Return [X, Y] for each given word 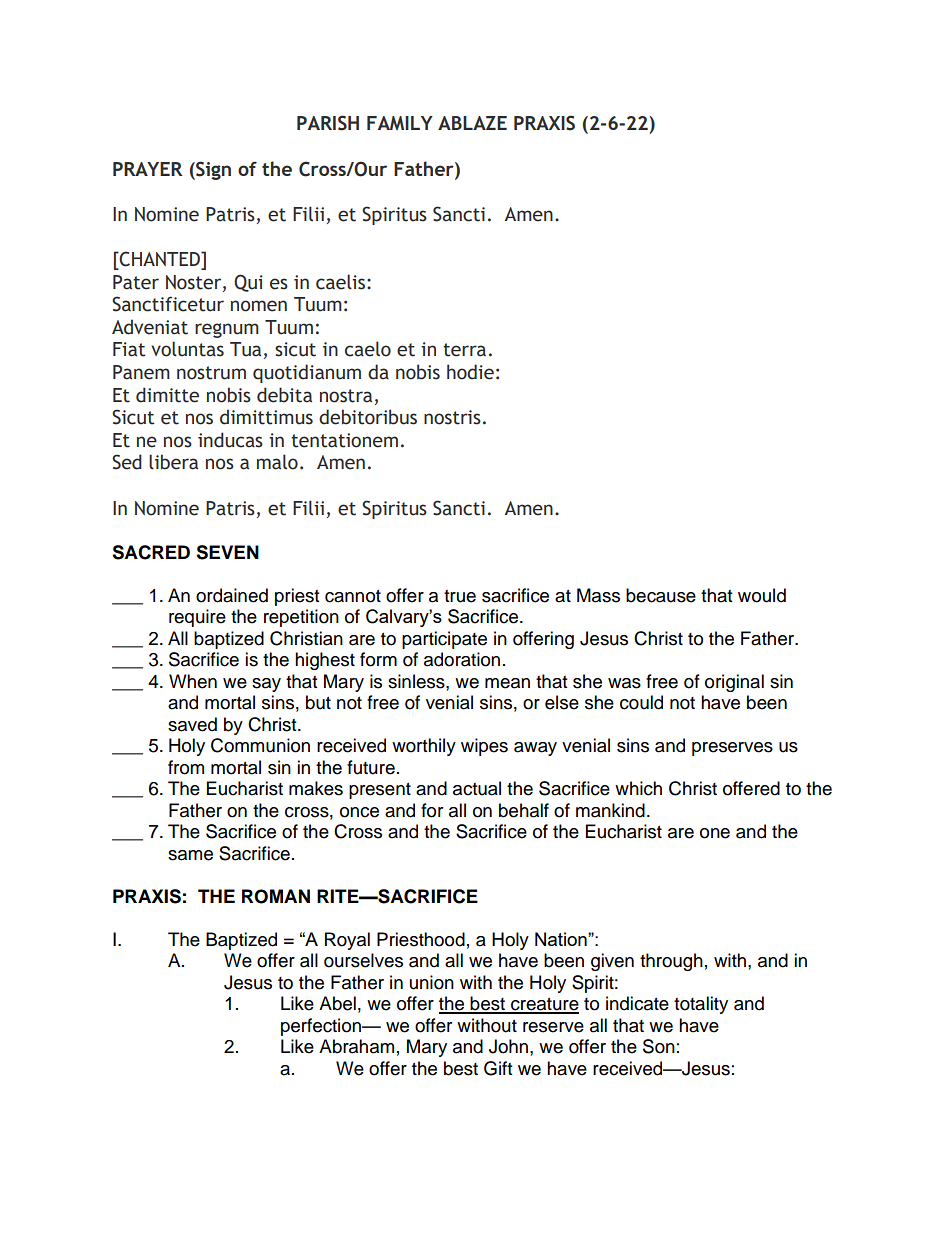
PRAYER [147, 169]
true [460, 596]
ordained [232, 595]
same [190, 855]
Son [659, 1046]
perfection [322, 1027]
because [661, 595]
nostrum [211, 373]
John [508, 1046]
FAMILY [400, 123]
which [638, 788]
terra [464, 350]
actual [477, 788]
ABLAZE [472, 123]
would [762, 595]
